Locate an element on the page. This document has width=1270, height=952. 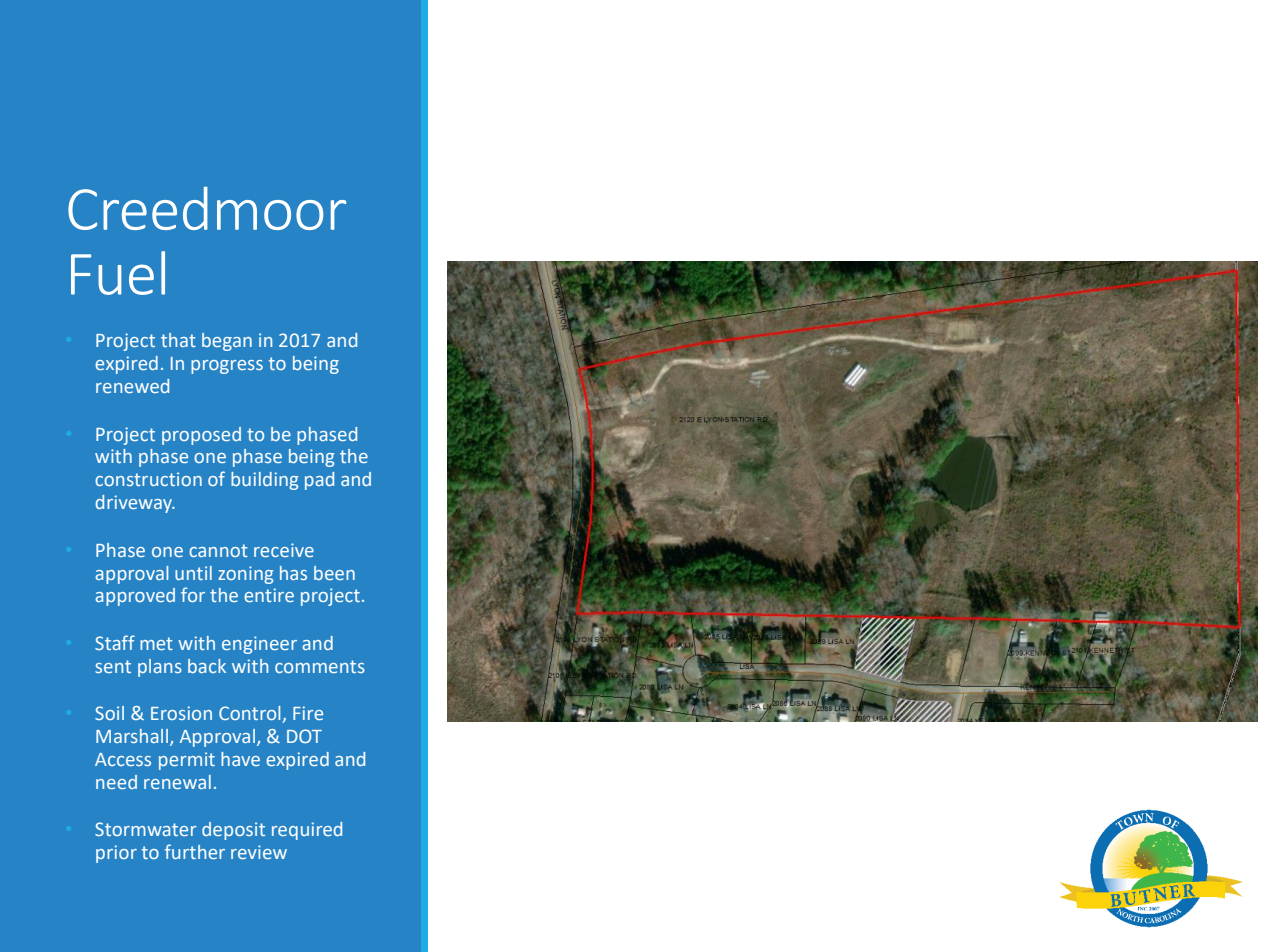
Fire is located at coordinates (308, 713).
